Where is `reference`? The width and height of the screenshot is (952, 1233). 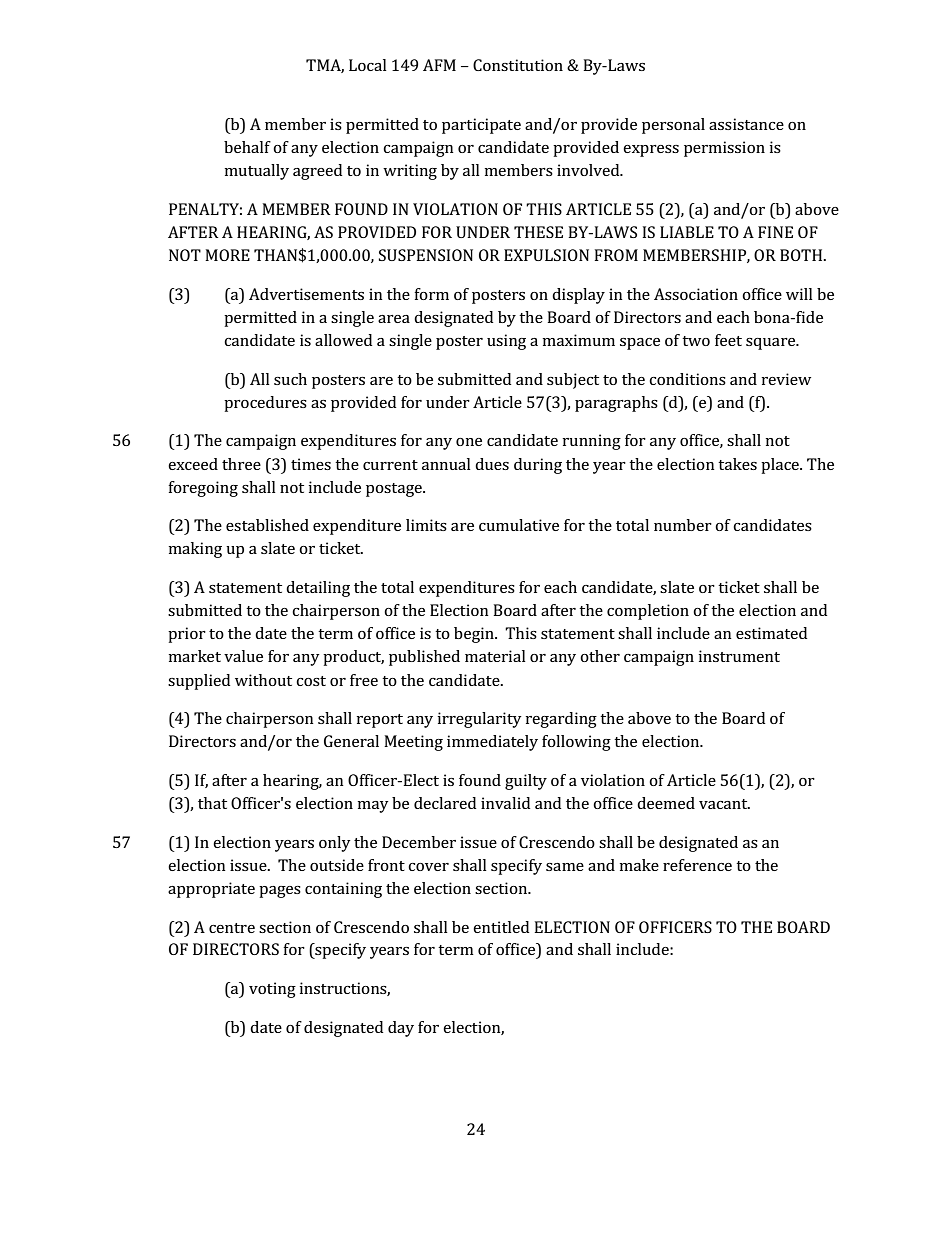 reference is located at coordinates (697, 865).
